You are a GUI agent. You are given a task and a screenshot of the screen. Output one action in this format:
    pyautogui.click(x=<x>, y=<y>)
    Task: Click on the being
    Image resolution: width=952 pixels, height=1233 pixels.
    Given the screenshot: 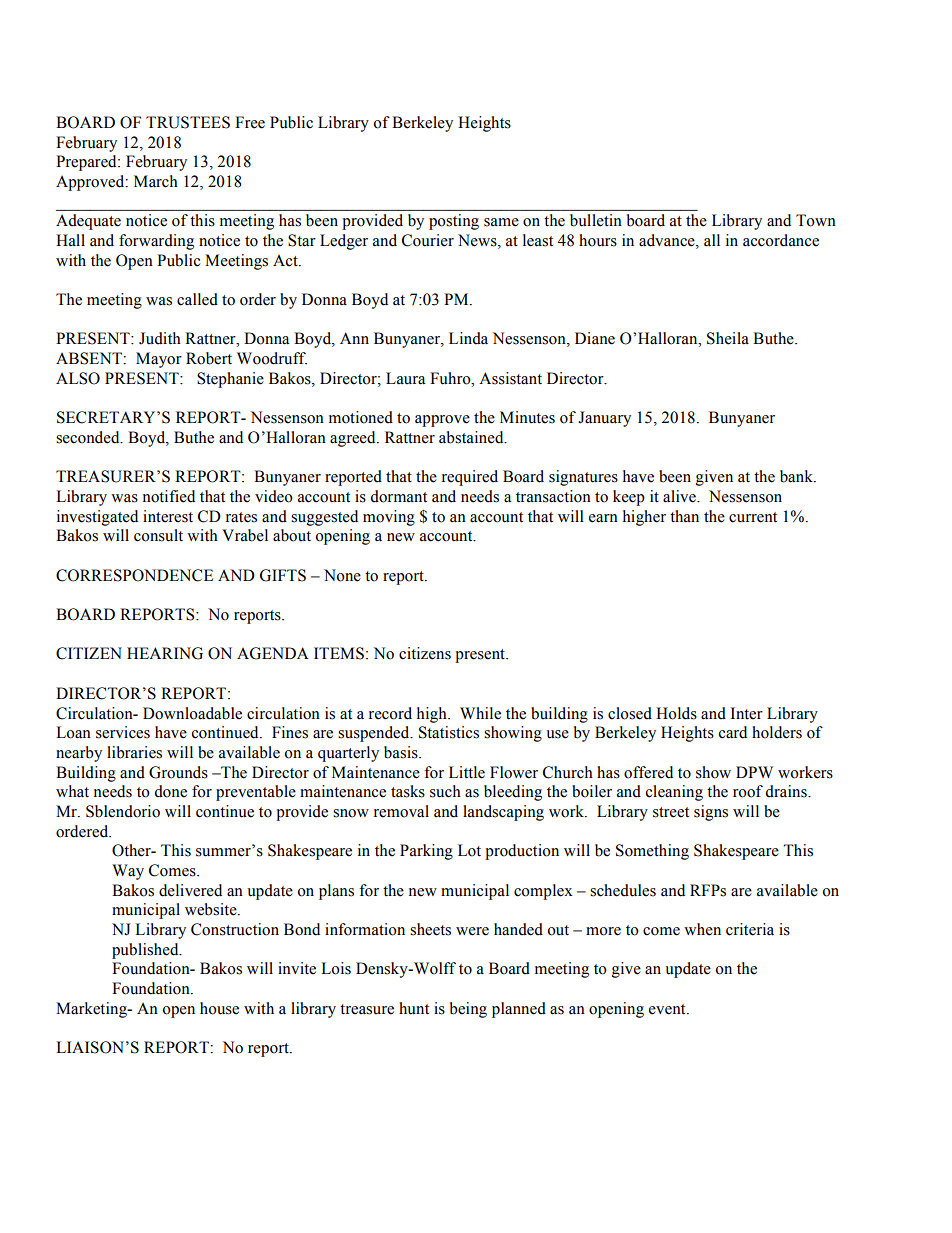 What is the action you would take?
    pyautogui.click(x=468, y=1010)
